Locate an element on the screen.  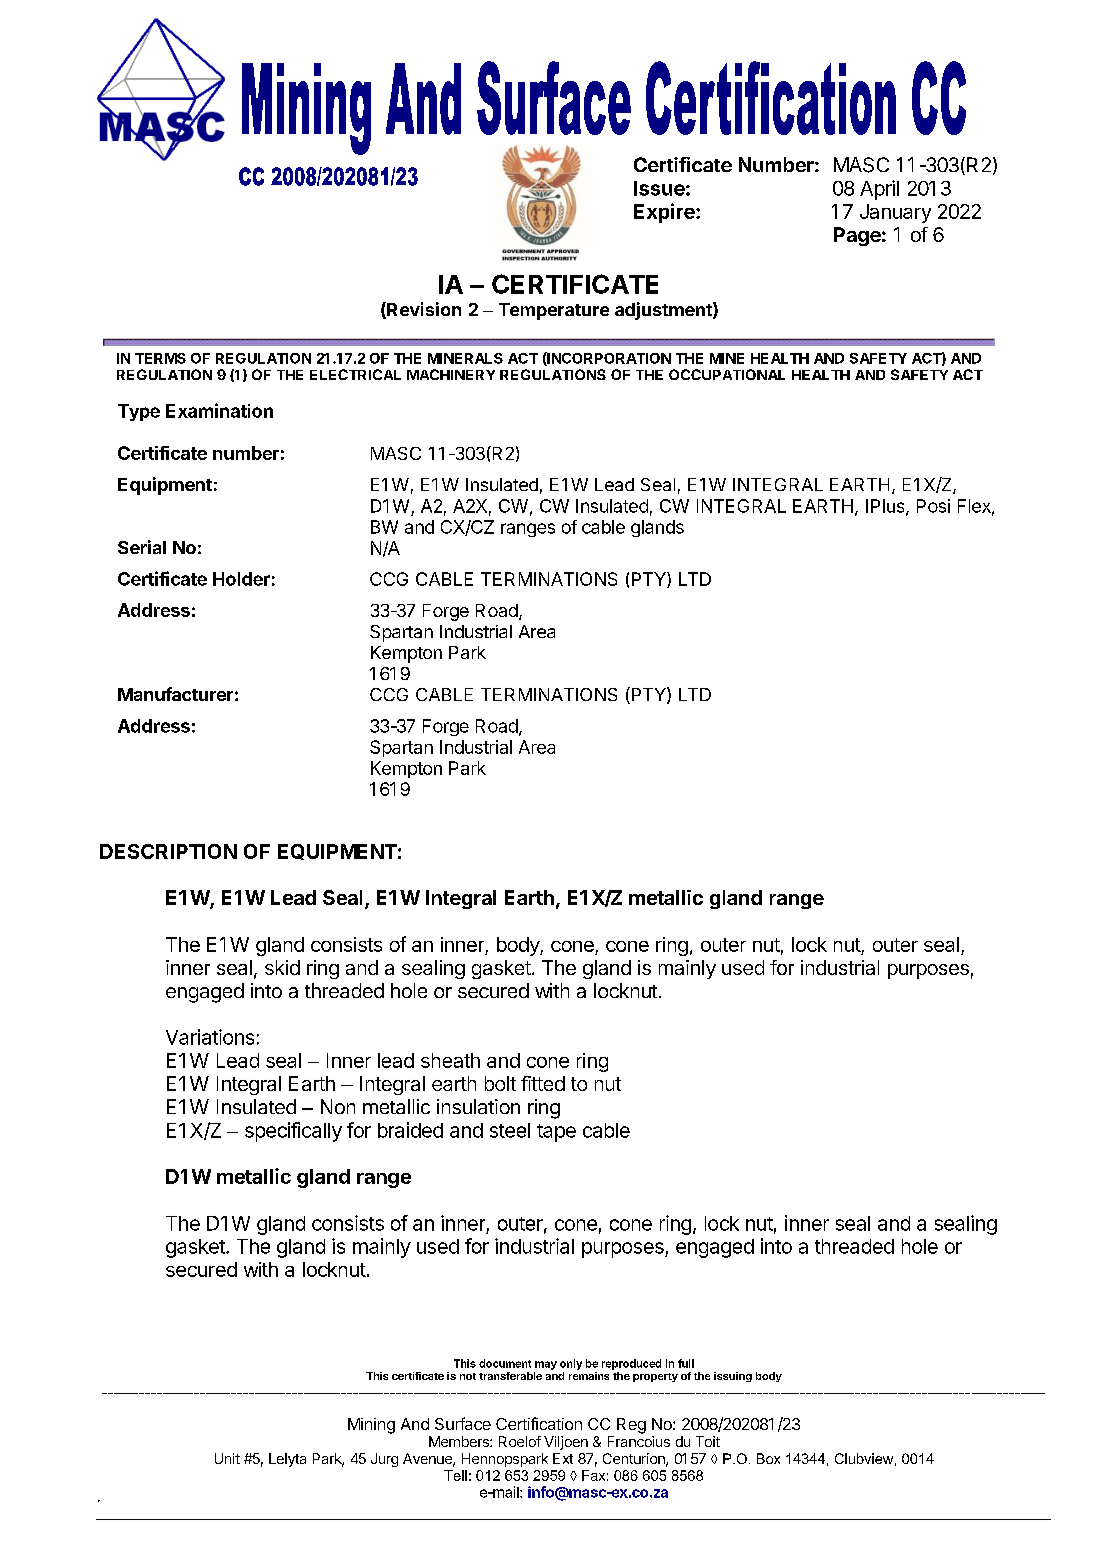
sheath is located at coordinates (450, 1060).
